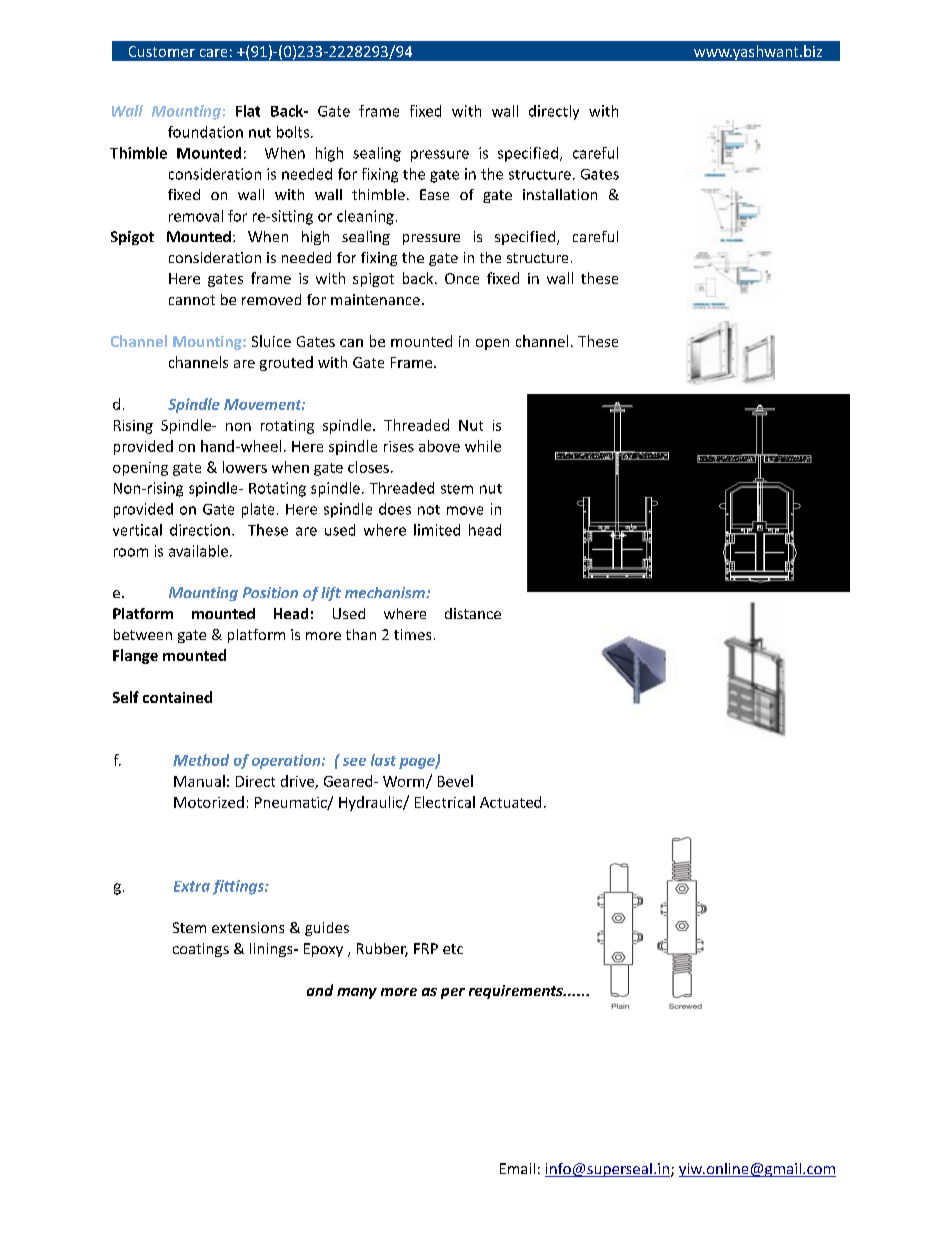 This screenshot has width=952, height=1233. What do you see at coordinates (510, 802) in the screenshot?
I see `Actuated` at bounding box center [510, 802].
